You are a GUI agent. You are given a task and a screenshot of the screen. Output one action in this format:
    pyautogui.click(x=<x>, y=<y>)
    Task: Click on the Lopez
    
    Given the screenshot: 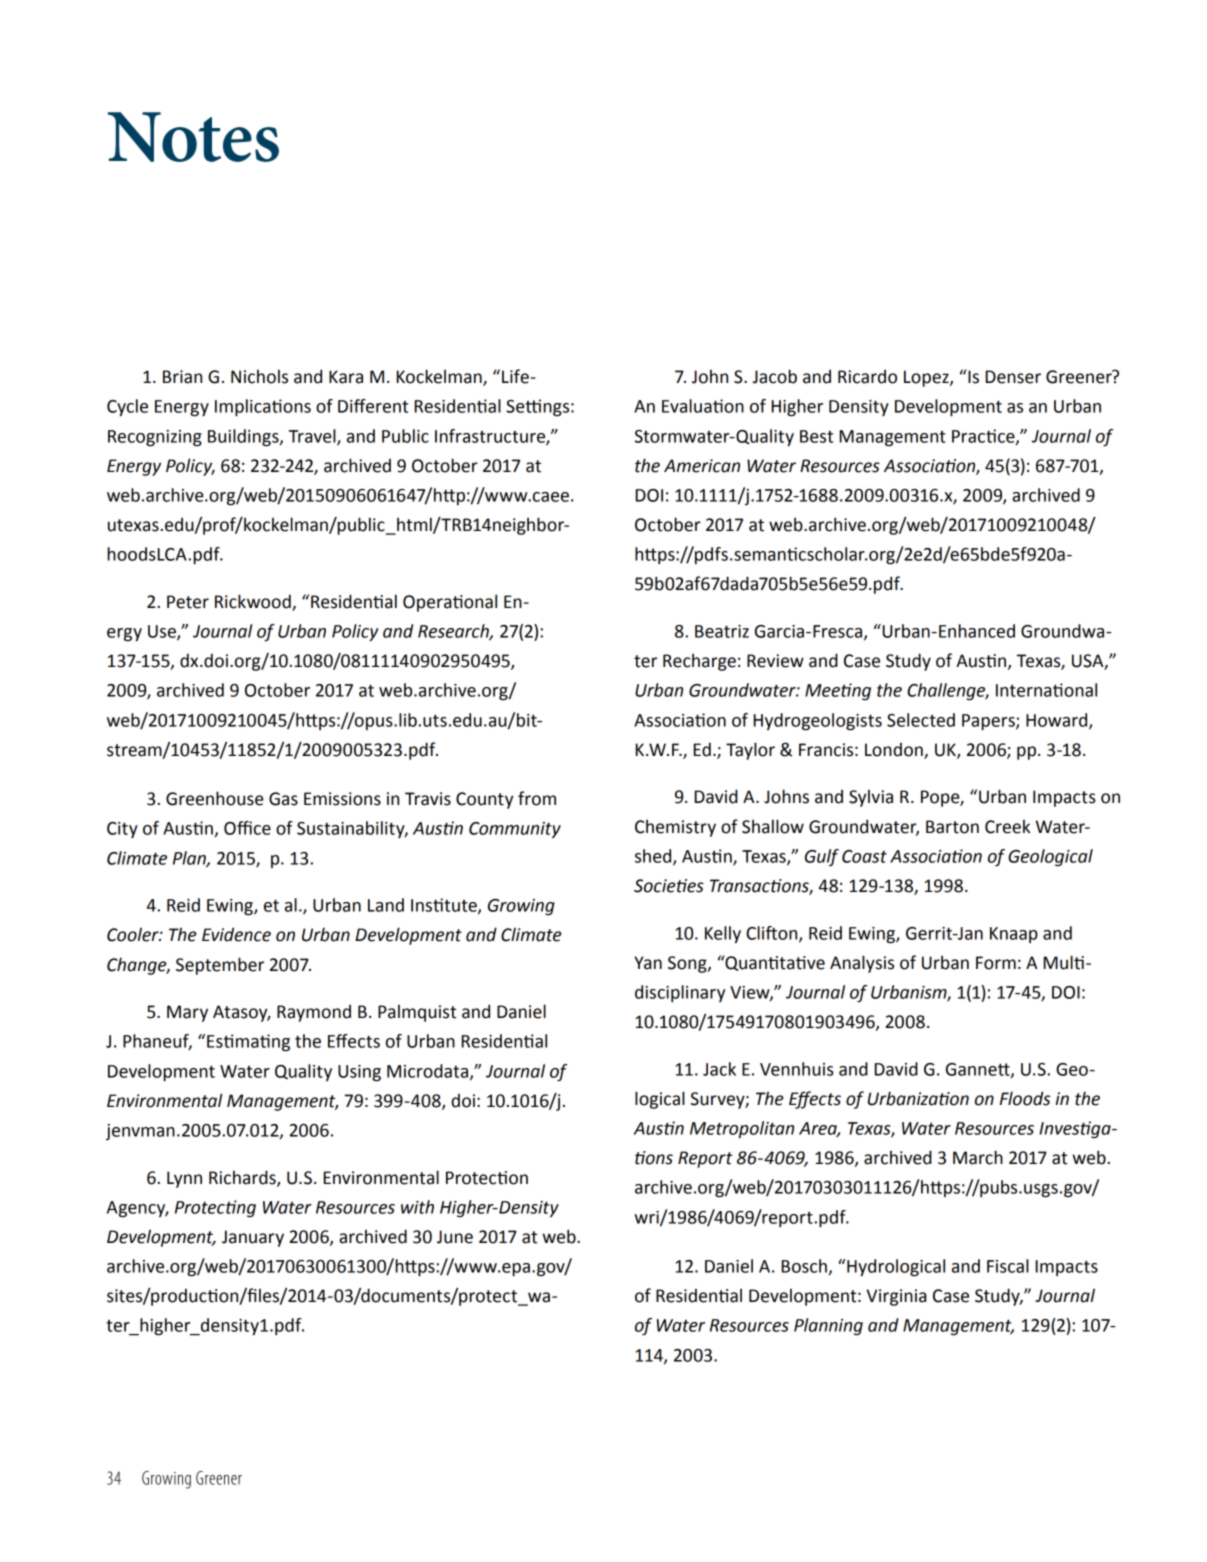 What is the action you would take?
    pyautogui.click(x=927, y=378)
